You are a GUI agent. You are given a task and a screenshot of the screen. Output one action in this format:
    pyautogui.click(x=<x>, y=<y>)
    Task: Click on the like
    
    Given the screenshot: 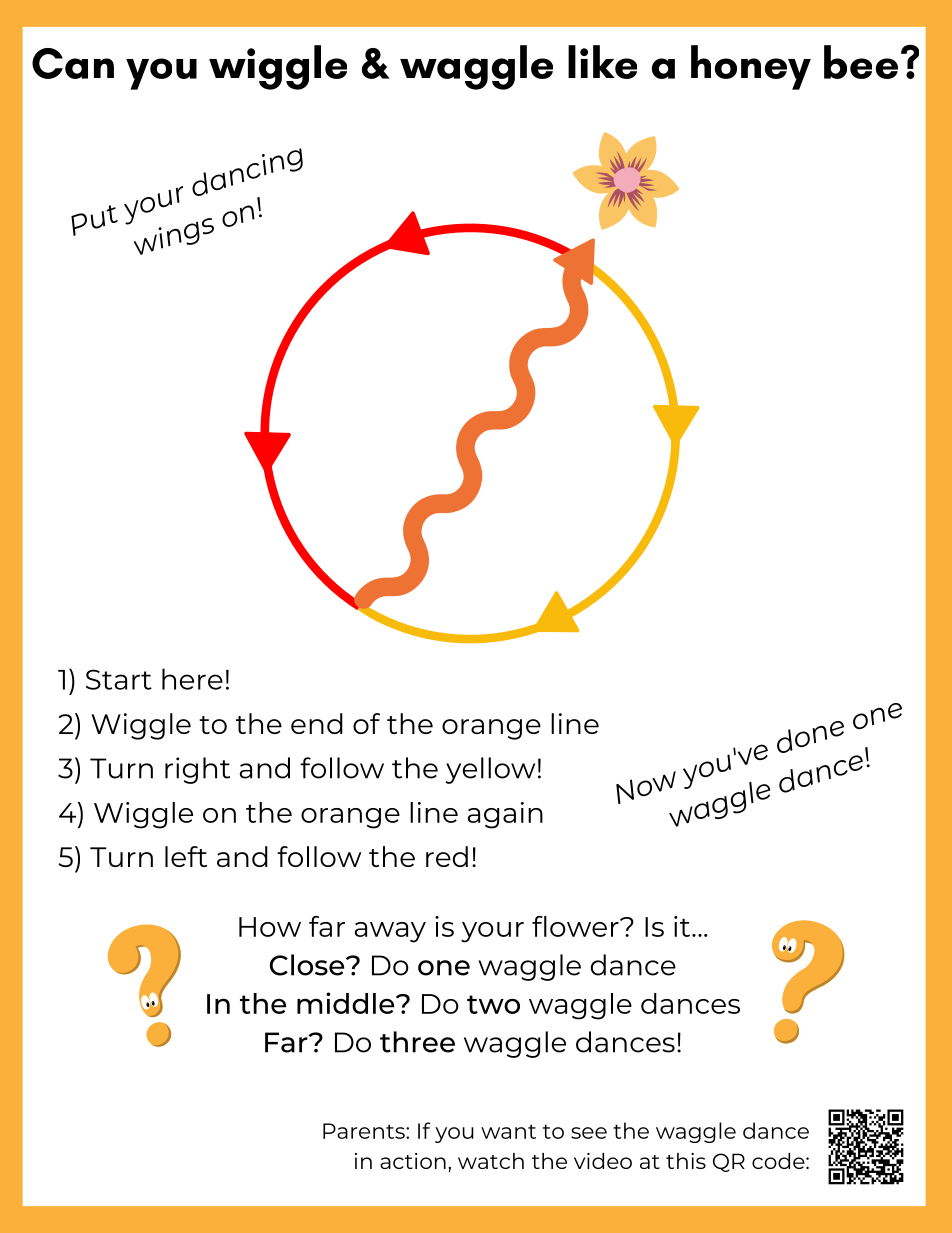 What is the action you would take?
    pyautogui.click(x=602, y=62)
